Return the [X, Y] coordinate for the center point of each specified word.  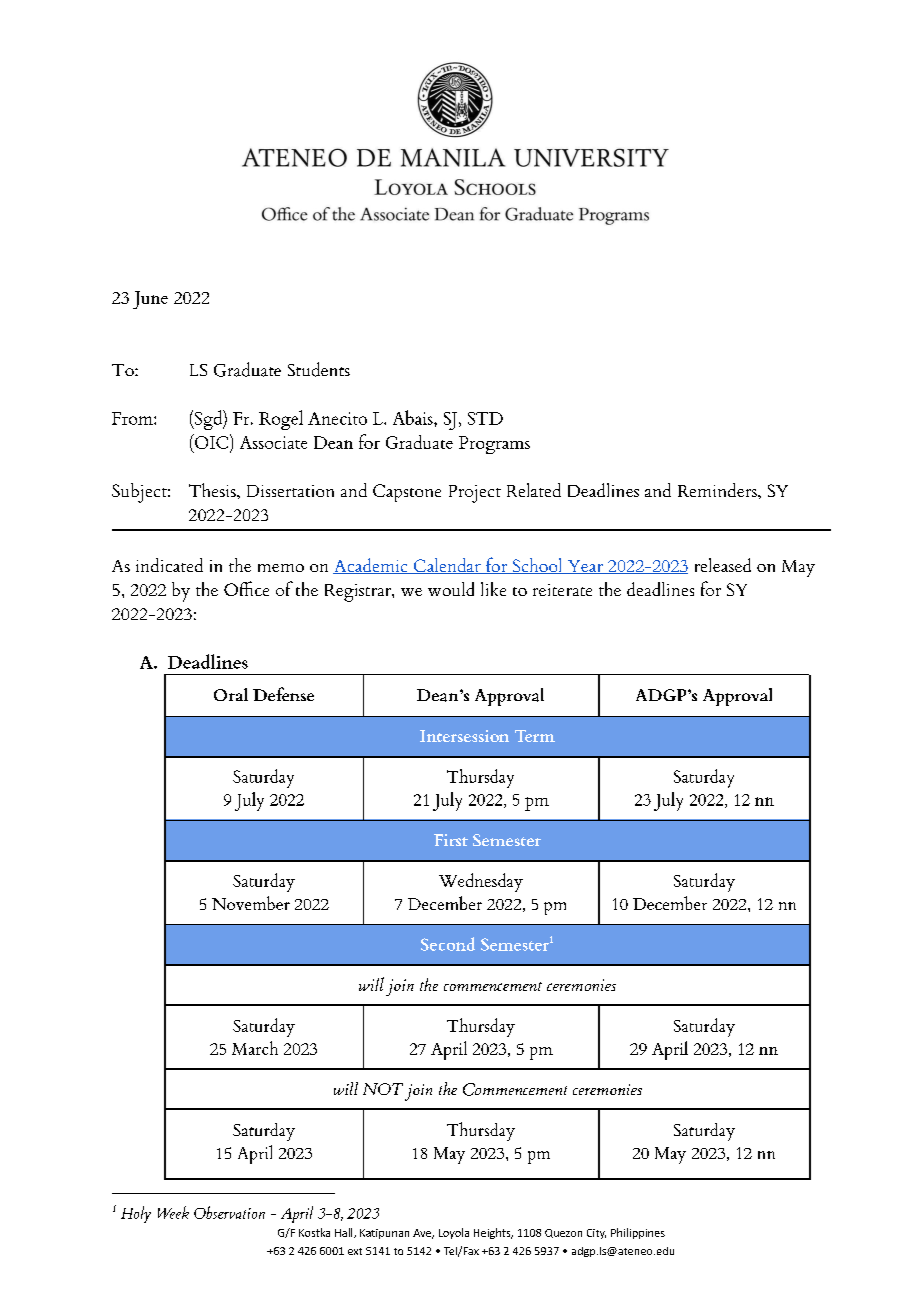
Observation [229, 1212]
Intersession [464, 736]
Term [535, 736]
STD [485, 418]
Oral [231, 694]
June [150, 300]
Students [319, 369]
